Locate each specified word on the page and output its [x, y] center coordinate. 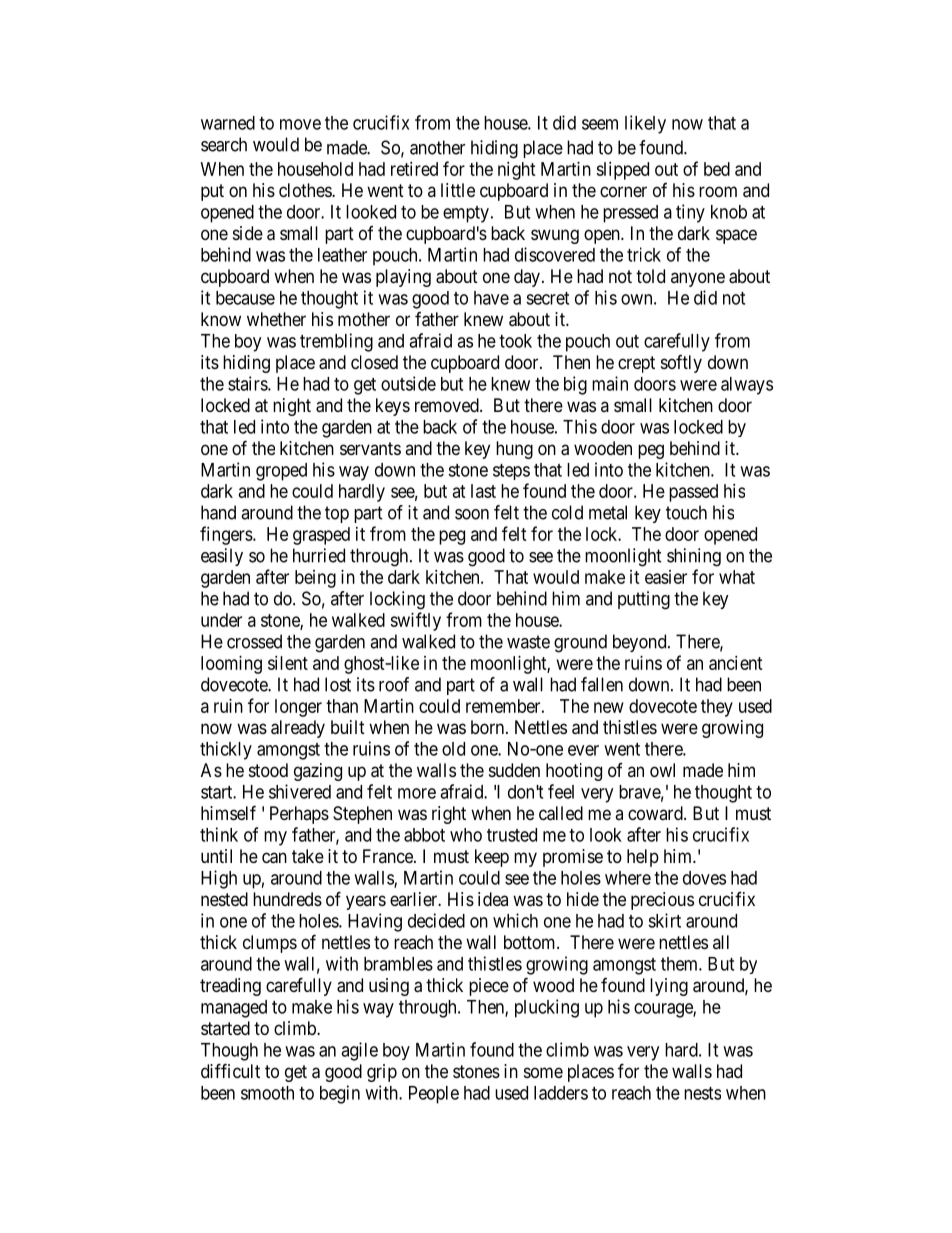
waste [528, 642]
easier [666, 577]
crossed [254, 641]
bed [717, 169]
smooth [267, 1093]
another [437, 147]
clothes [306, 190]
